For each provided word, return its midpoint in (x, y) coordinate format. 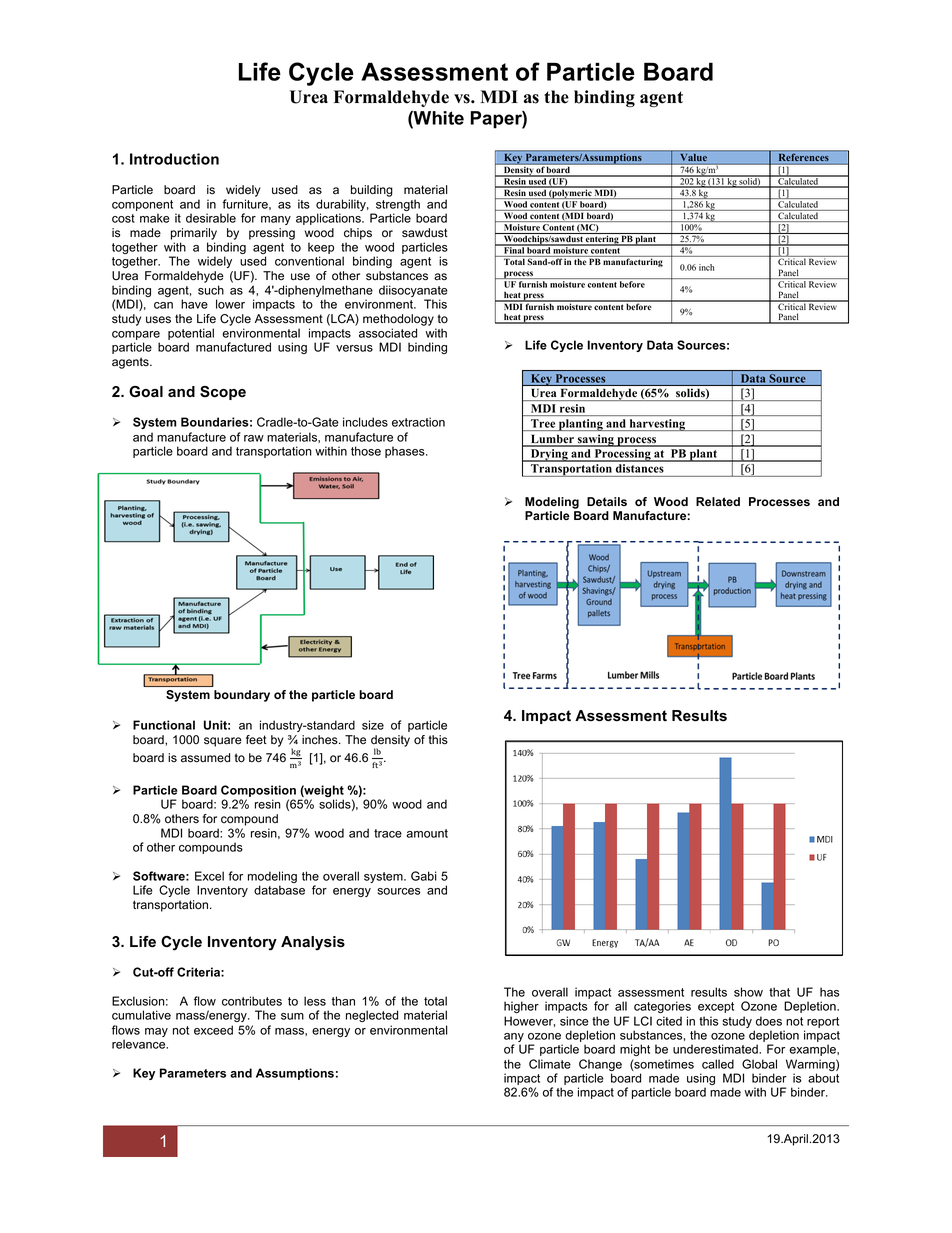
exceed (213, 1030)
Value (694, 157)
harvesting (657, 425)
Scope (223, 393)
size (373, 725)
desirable (211, 218)
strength (397, 206)
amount (427, 833)
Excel (209, 876)
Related (718, 501)
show (748, 992)
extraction (418, 422)
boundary (242, 696)
